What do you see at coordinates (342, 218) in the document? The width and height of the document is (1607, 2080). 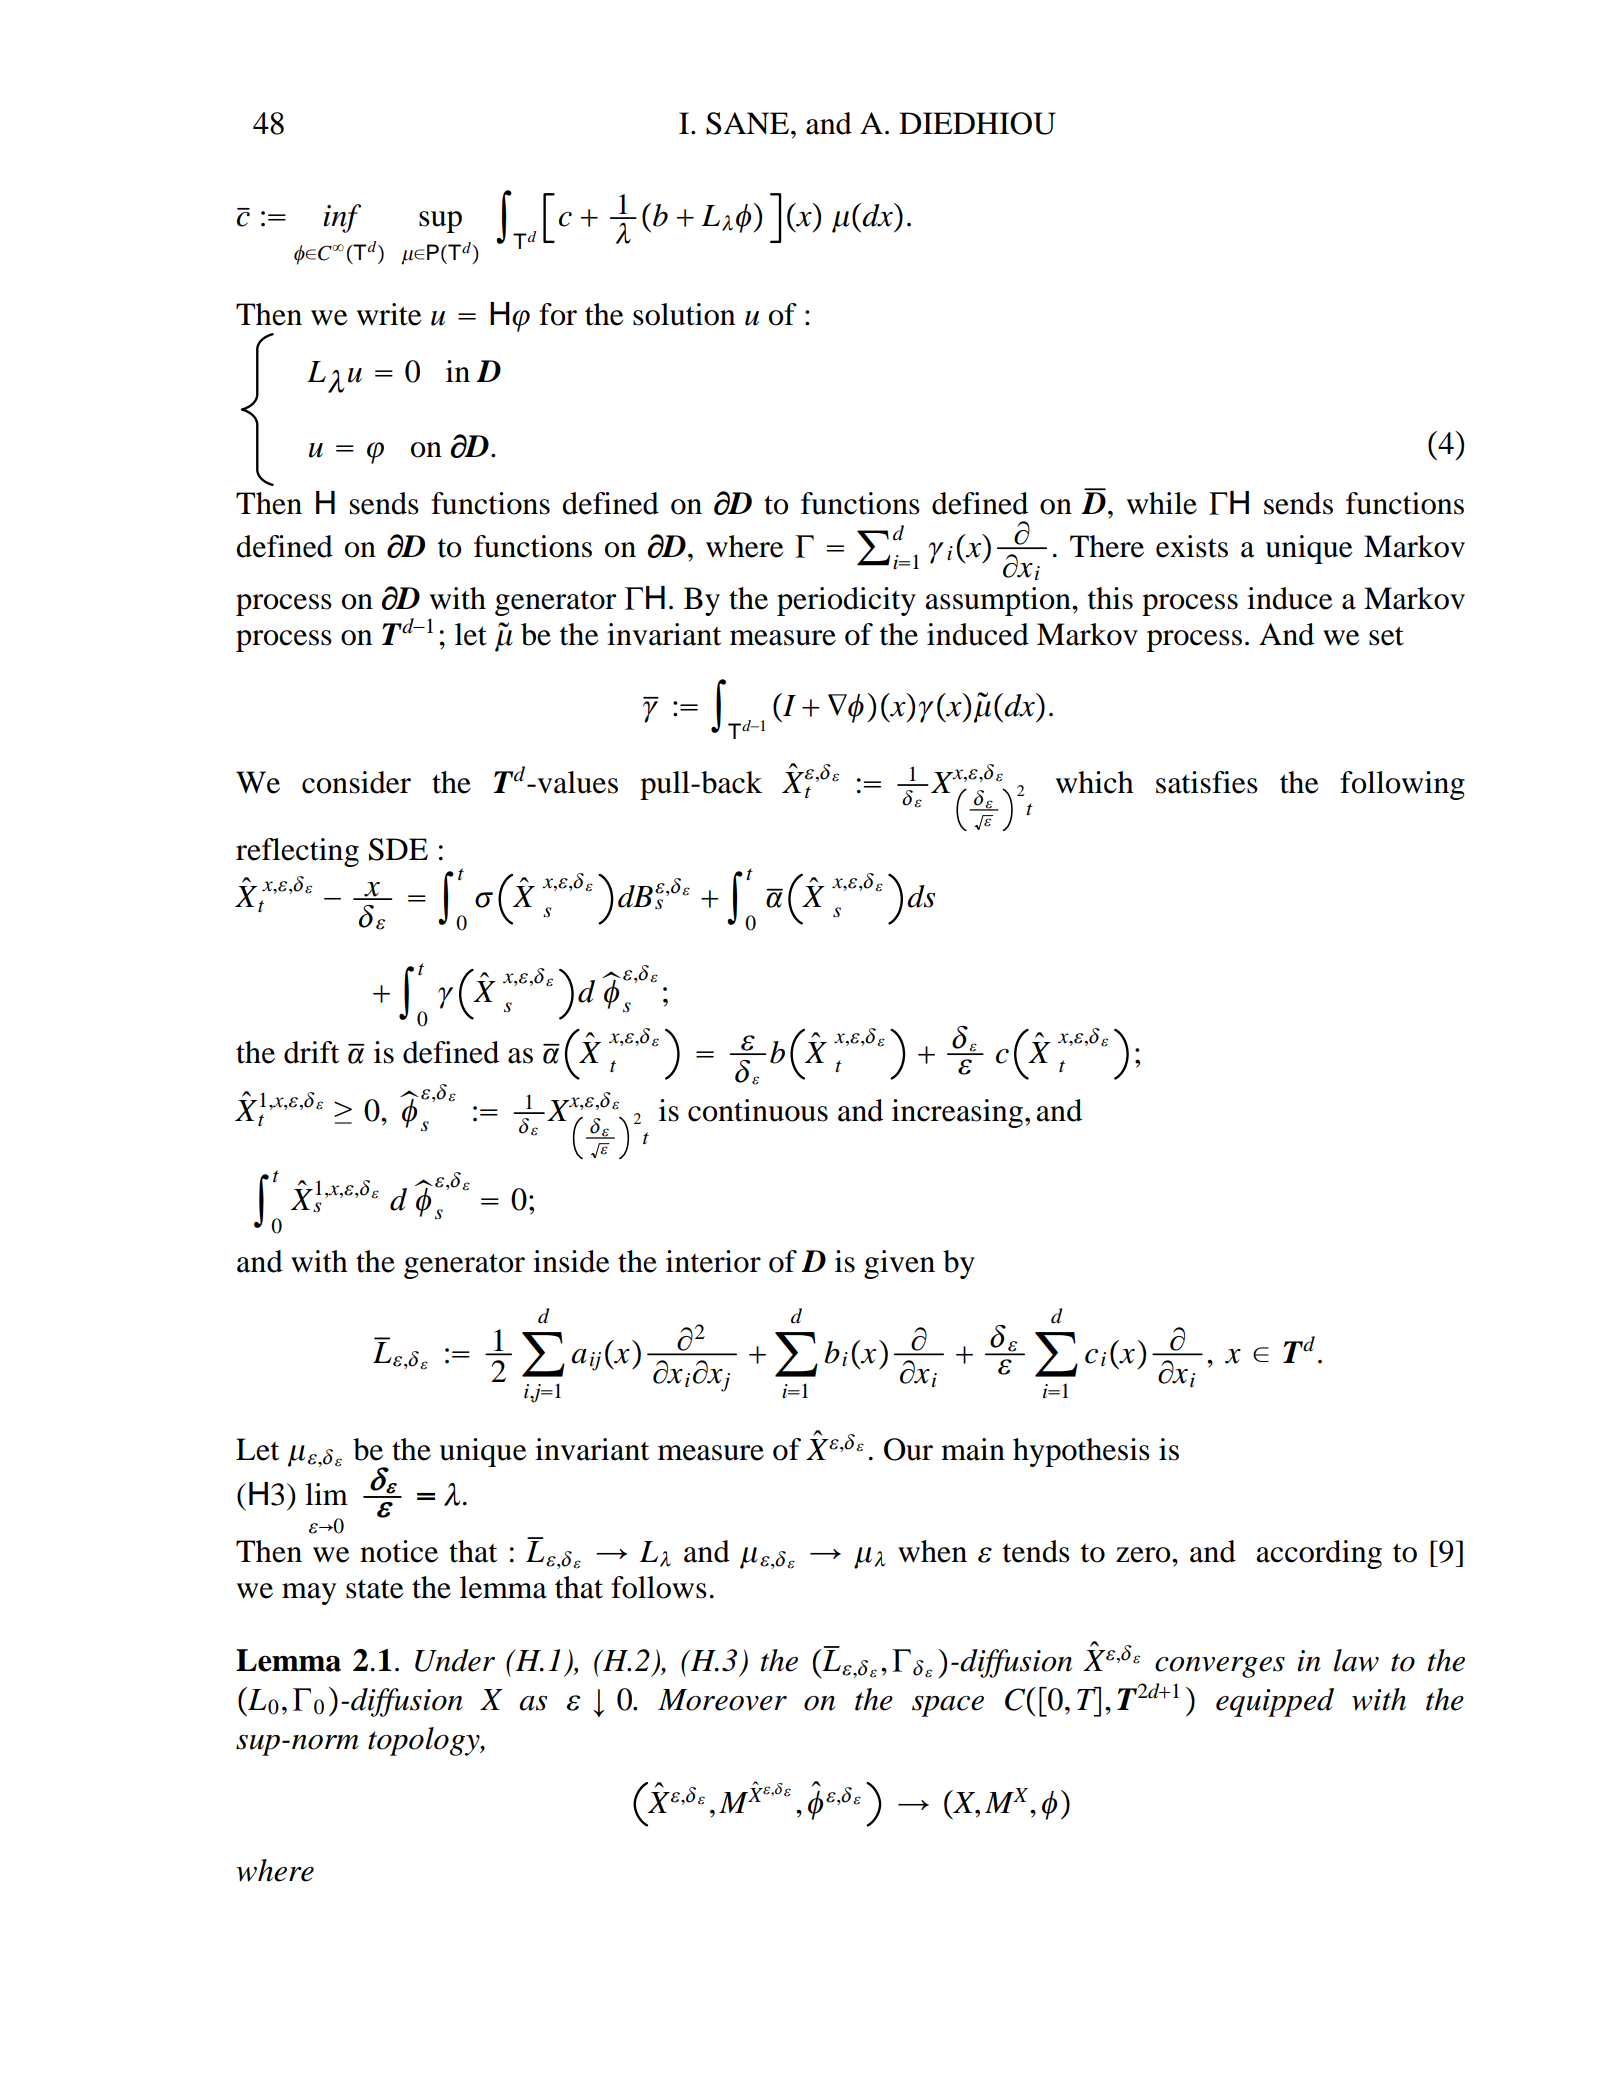 I see `inf` at bounding box center [342, 218].
